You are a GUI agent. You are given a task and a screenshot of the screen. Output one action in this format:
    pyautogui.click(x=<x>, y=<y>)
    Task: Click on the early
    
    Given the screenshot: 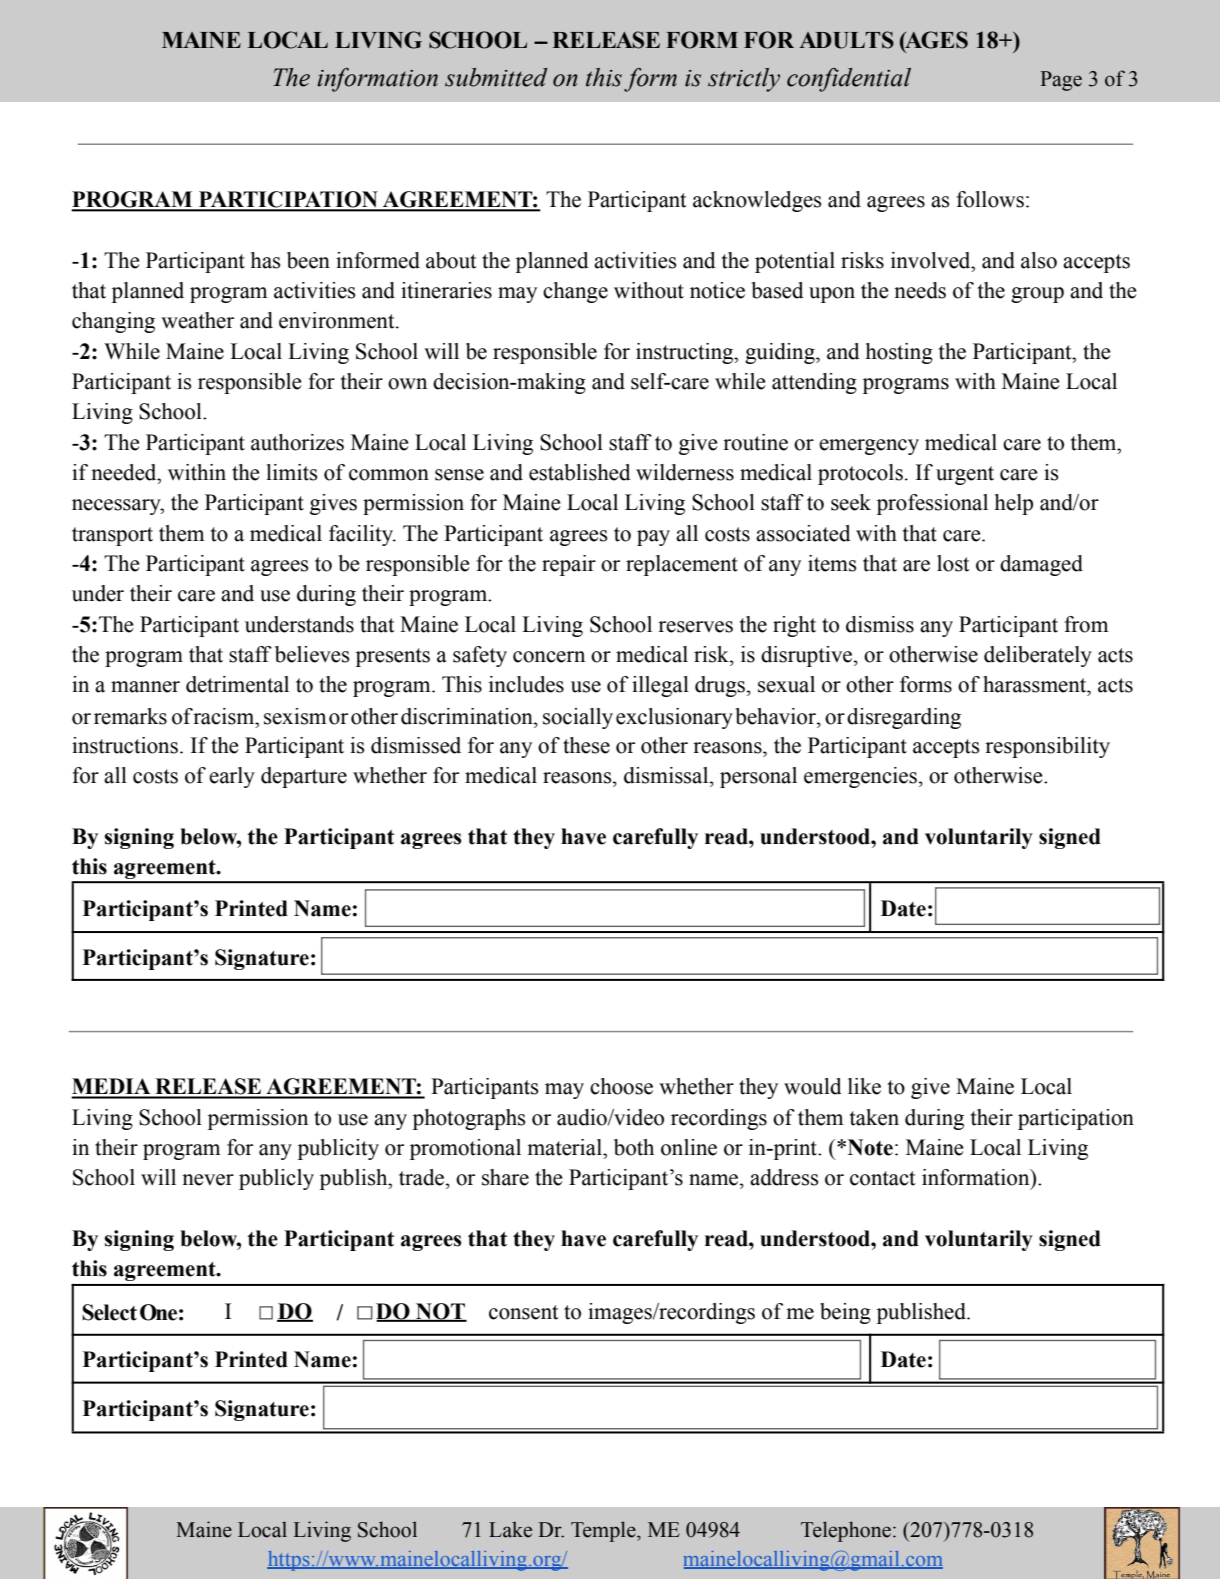 What is the action you would take?
    pyautogui.click(x=232, y=777)
